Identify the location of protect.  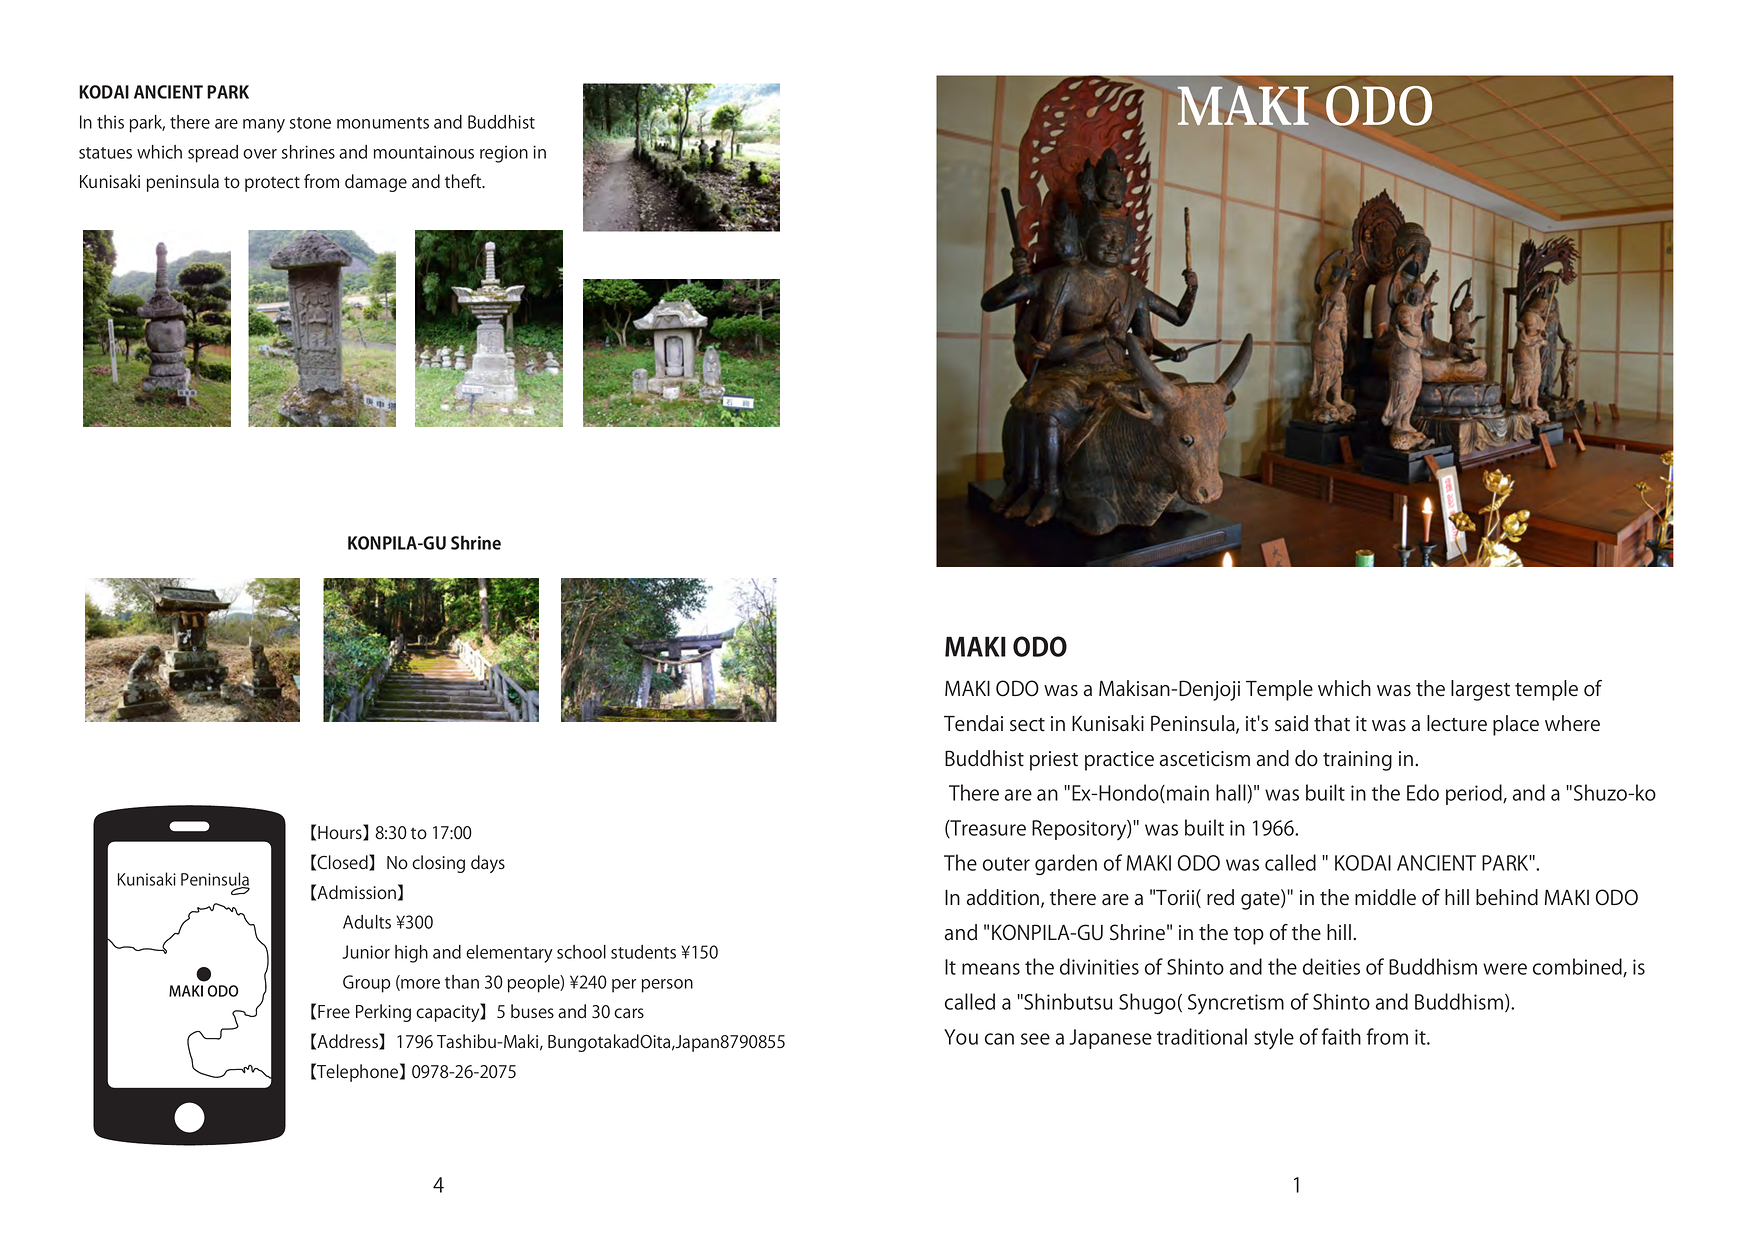
(272, 184).
